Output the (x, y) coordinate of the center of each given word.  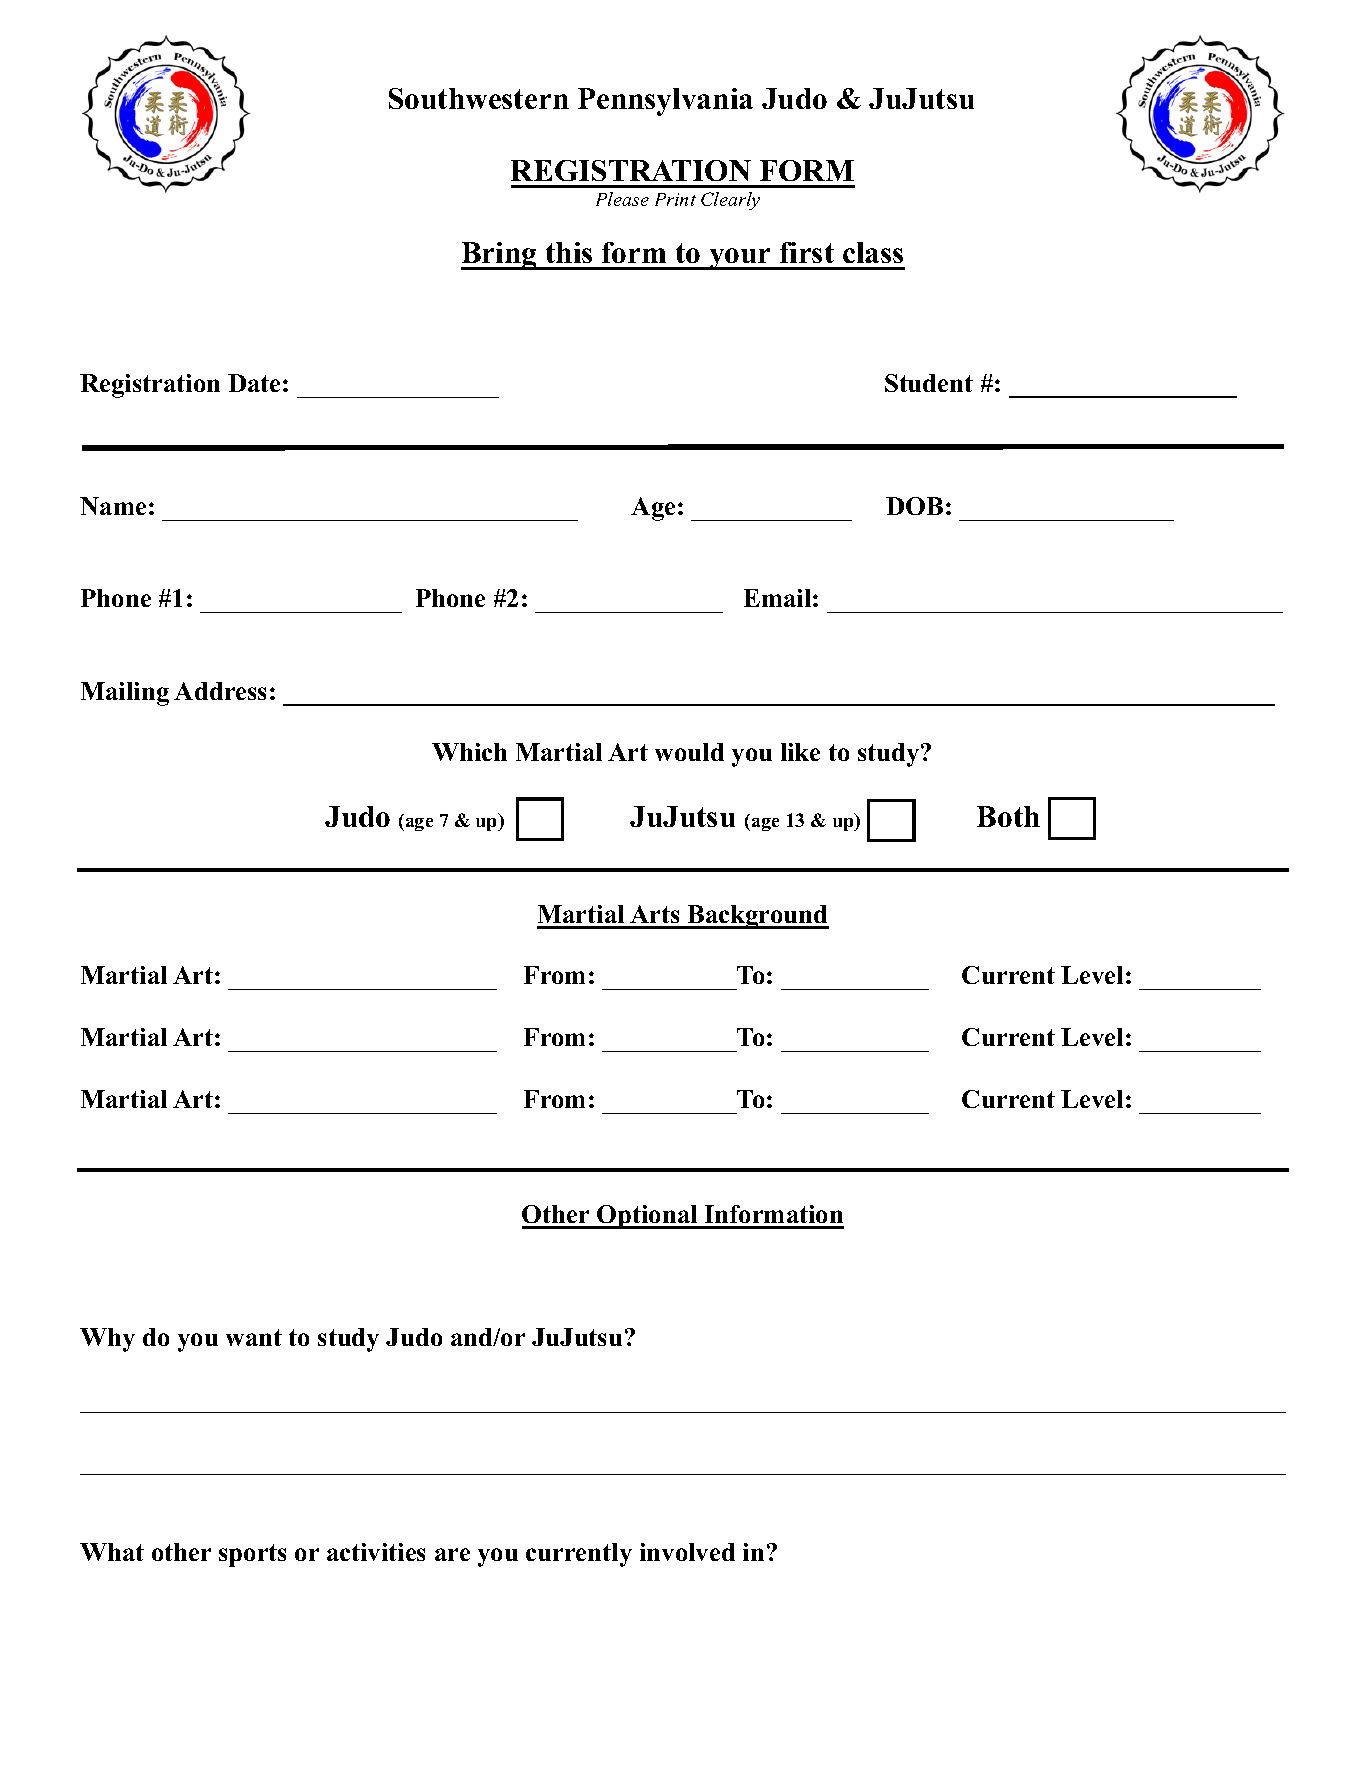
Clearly (730, 201)
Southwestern (479, 98)
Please (622, 199)
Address (220, 691)
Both (1008, 816)
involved (687, 1552)
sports (252, 1555)
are (452, 1554)
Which (469, 752)
